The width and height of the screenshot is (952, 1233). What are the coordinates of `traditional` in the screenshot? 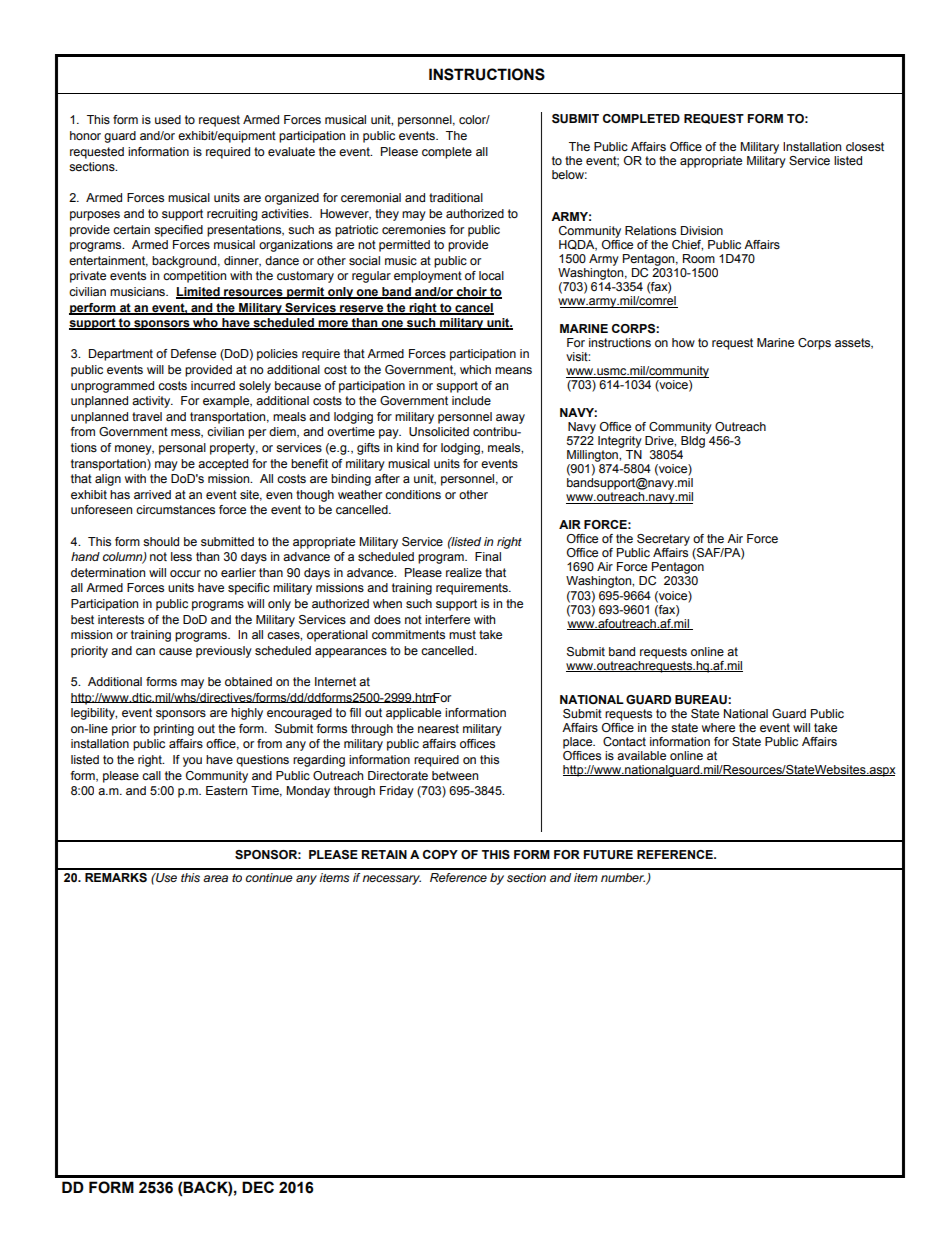 It's located at (456, 197).
